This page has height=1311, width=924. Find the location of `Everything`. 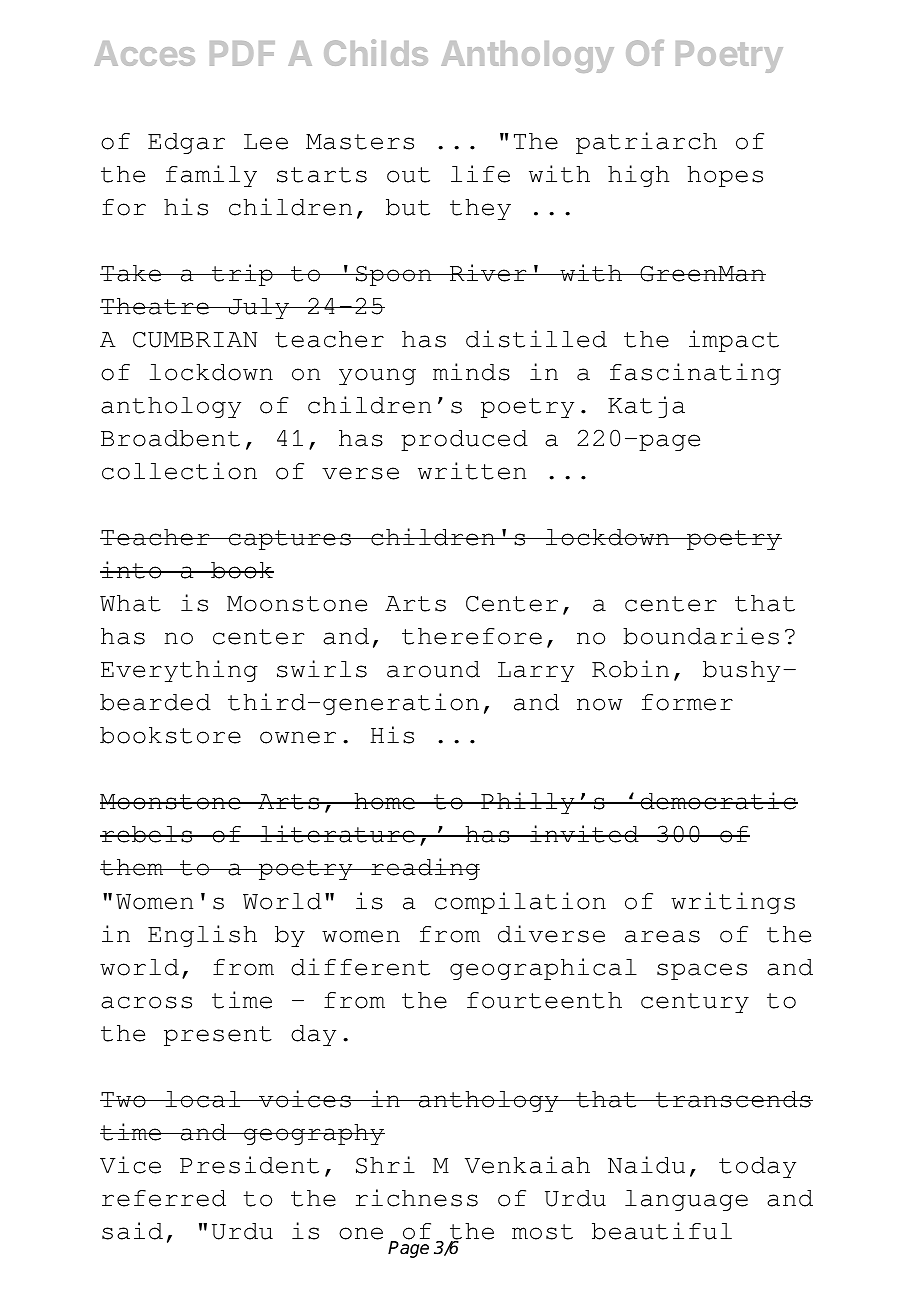

Everything is located at coordinates (179, 671).
